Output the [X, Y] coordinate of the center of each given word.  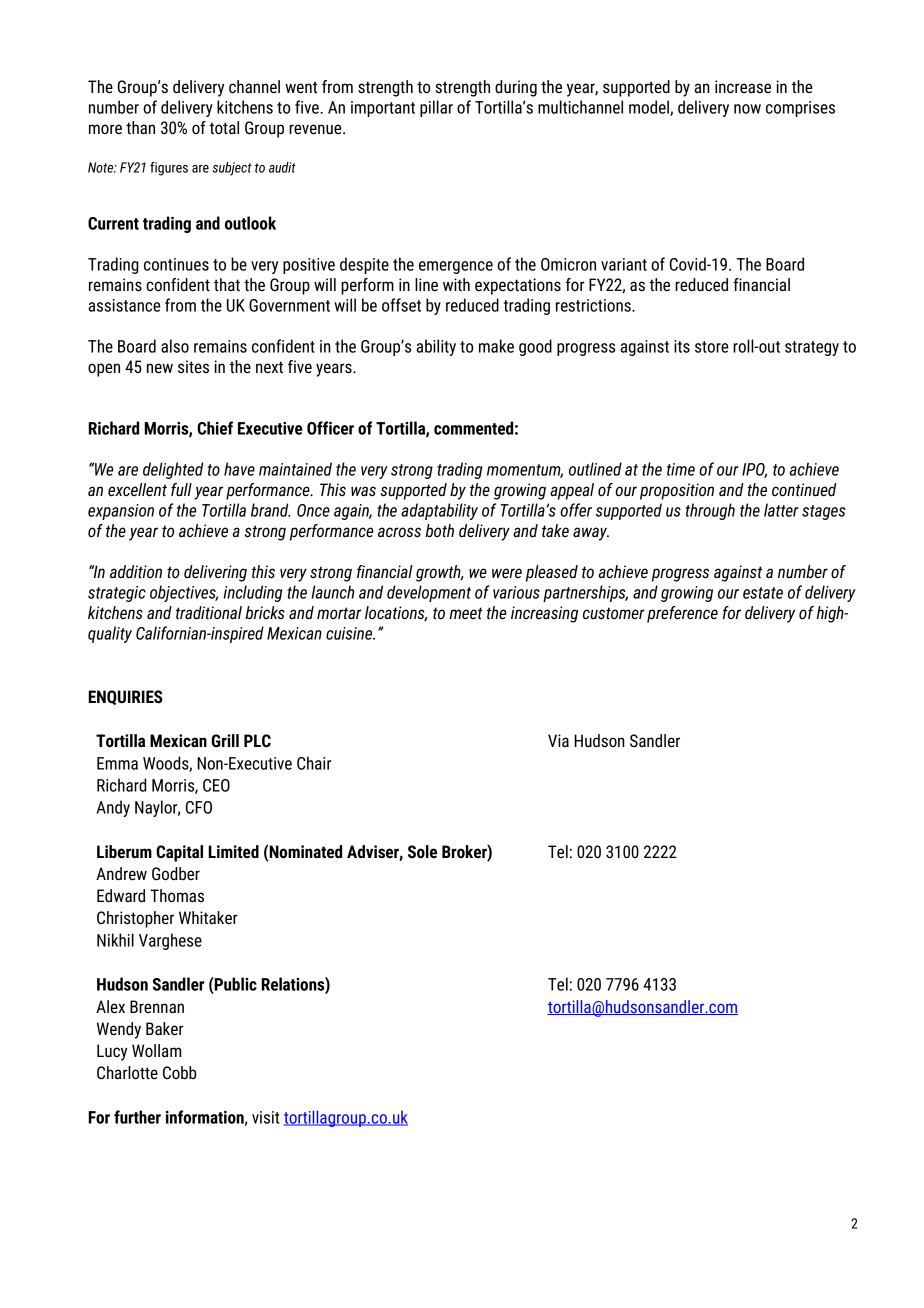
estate [763, 593]
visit [265, 1117]
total [224, 128]
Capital [179, 853]
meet [466, 613]
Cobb [180, 1072]
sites [193, 367]
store [712, 347]
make [496, 346]
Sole [422, 852]
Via [558, 740]
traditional [209, 613]
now [747, 109]
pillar [436, 108]
